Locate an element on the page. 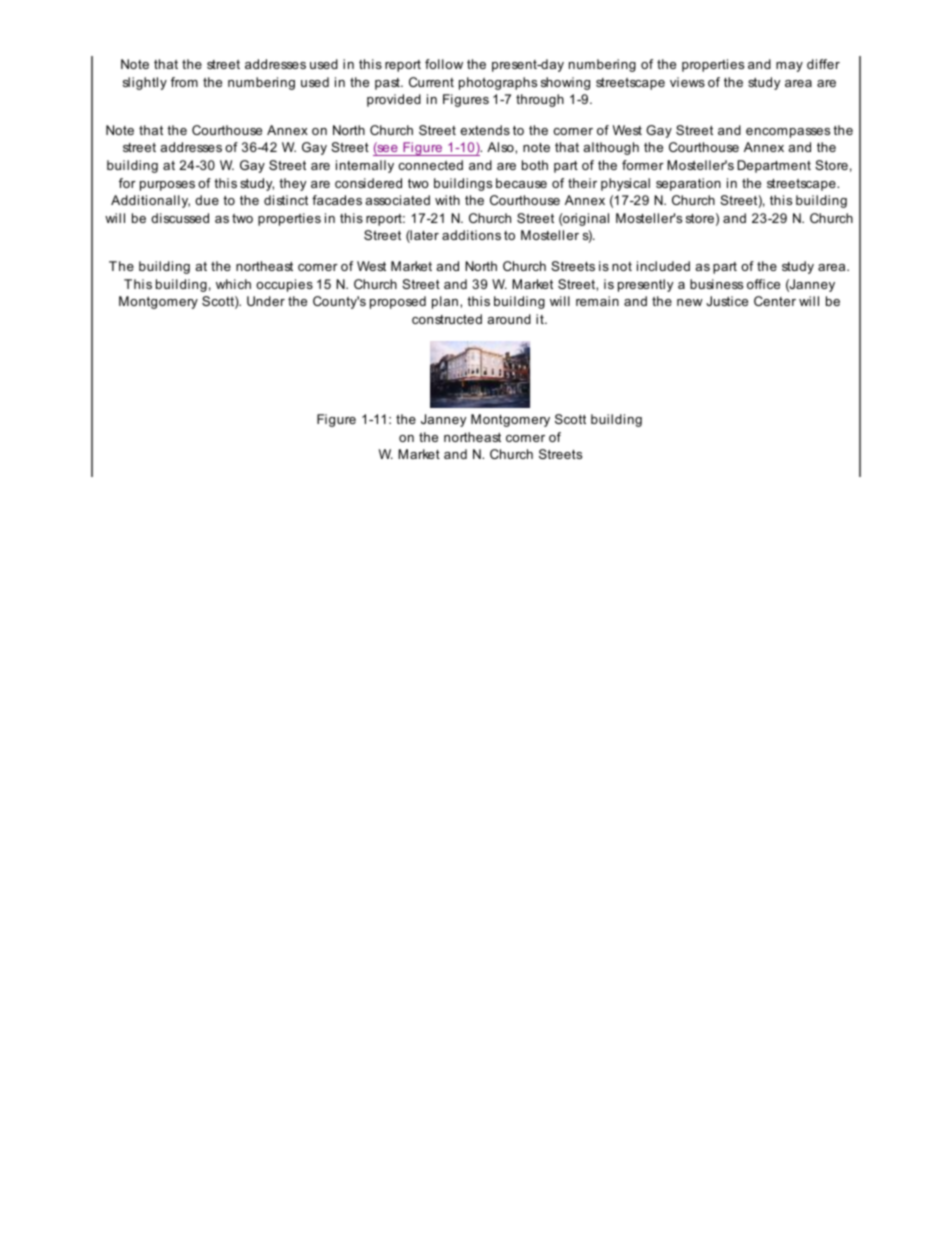 This page has width=952, height=1233. included is located at coordinates (663, 266).
